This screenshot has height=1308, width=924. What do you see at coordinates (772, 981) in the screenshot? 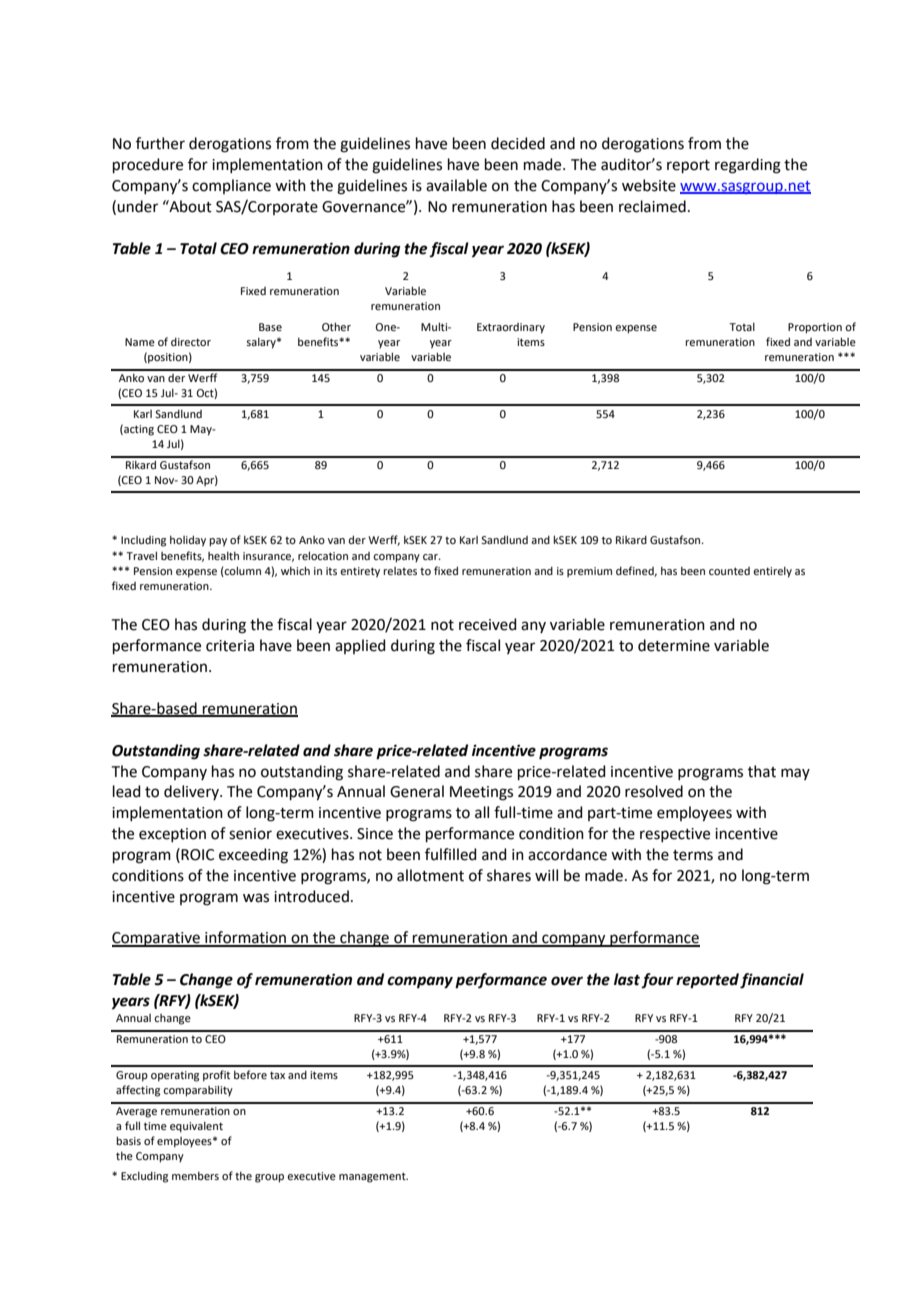
I see `financial` at bounding box center [772, 981].
